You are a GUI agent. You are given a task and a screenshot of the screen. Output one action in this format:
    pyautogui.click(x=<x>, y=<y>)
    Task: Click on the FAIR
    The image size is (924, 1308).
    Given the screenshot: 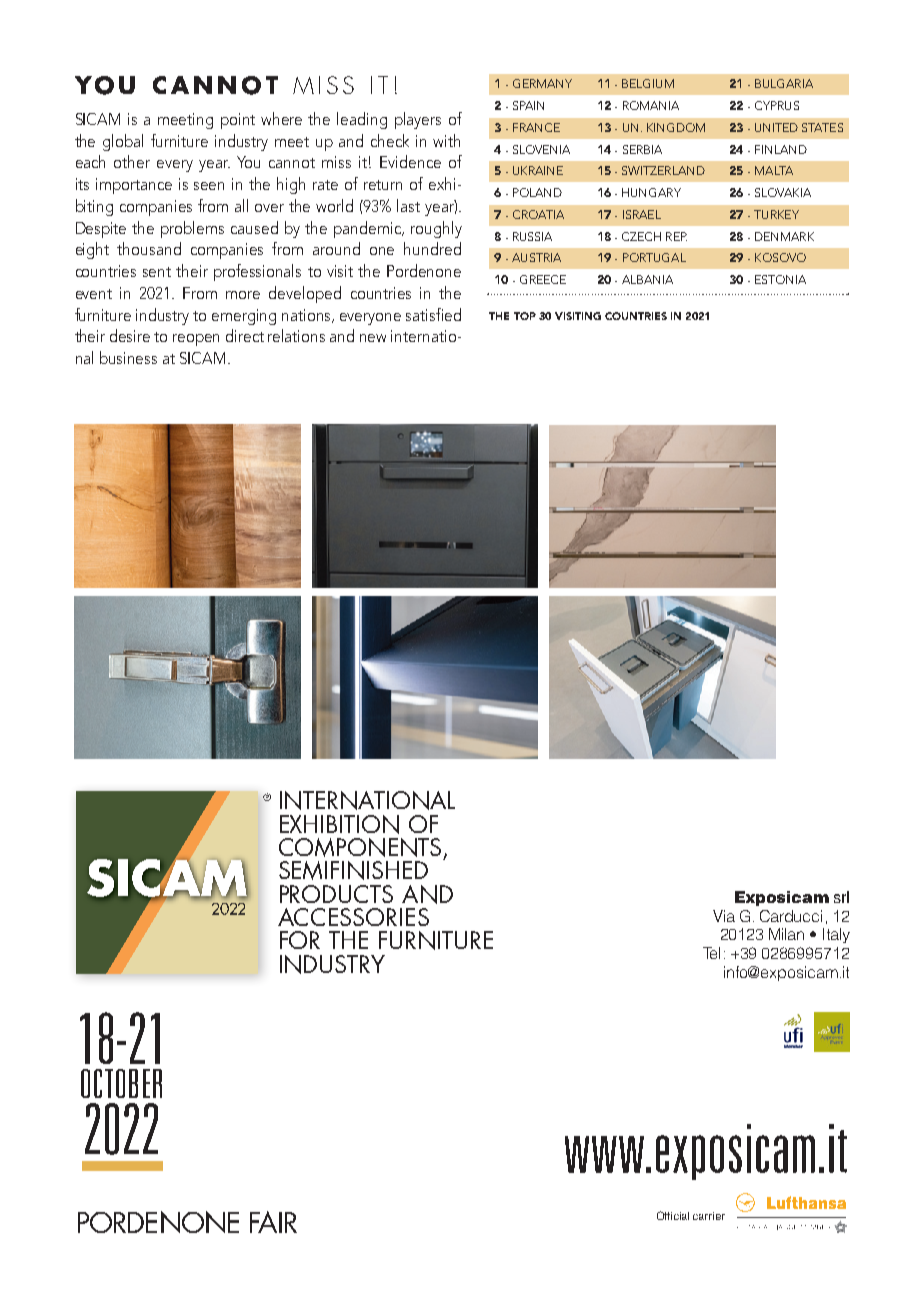 What is the action you would take?
    pyautogui.click(x=273, y=1222)
